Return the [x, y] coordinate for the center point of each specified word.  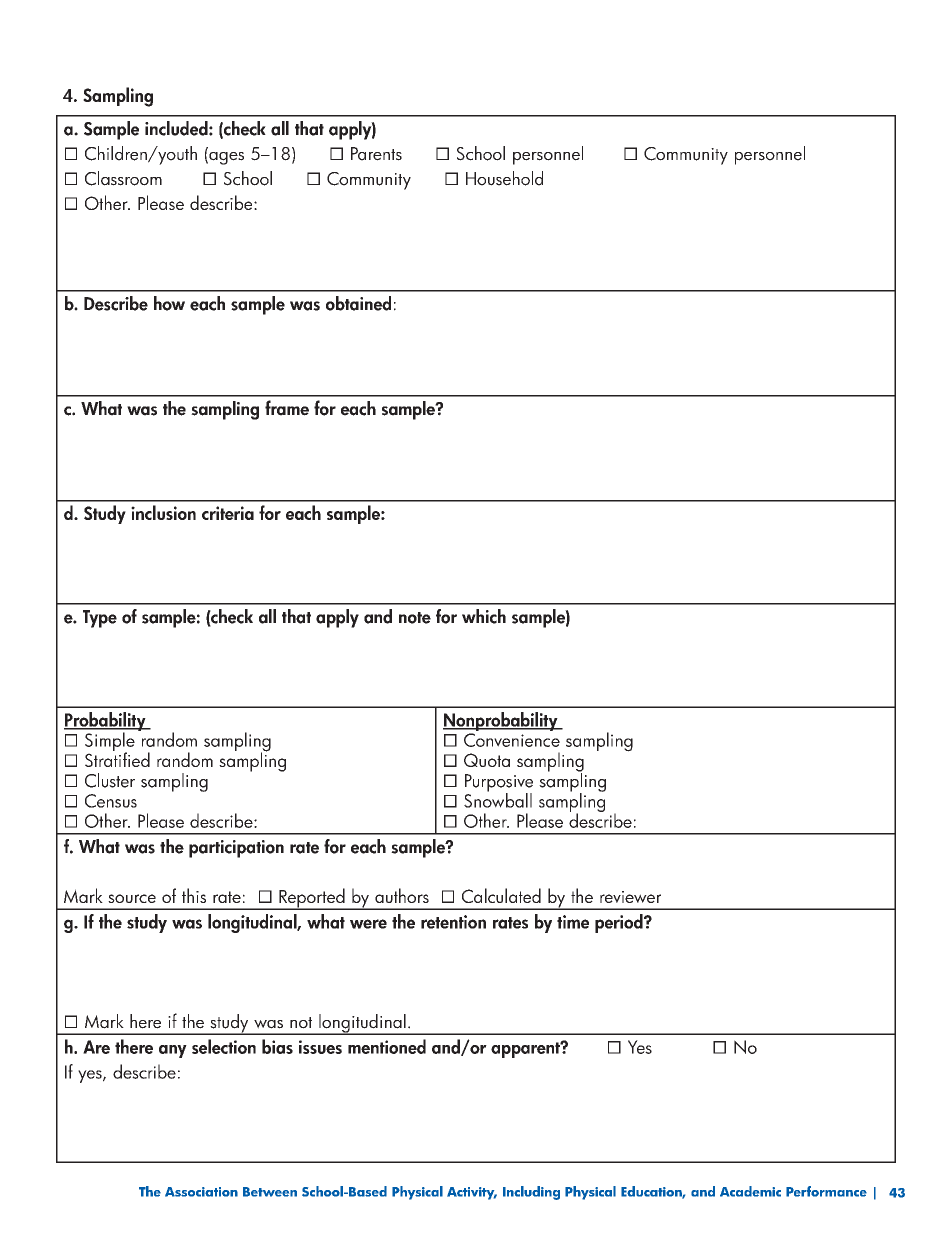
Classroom [123, 178]
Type [100, 619]
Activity [472, 1193]
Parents [376, 154]
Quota [487, 760]
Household [504, 178]
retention [453, 922]
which [484, 616]
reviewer [630, 897]
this [194, 895]
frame [287, 408]
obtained [358, 303]
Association [201, 1192]
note [415, 618]
